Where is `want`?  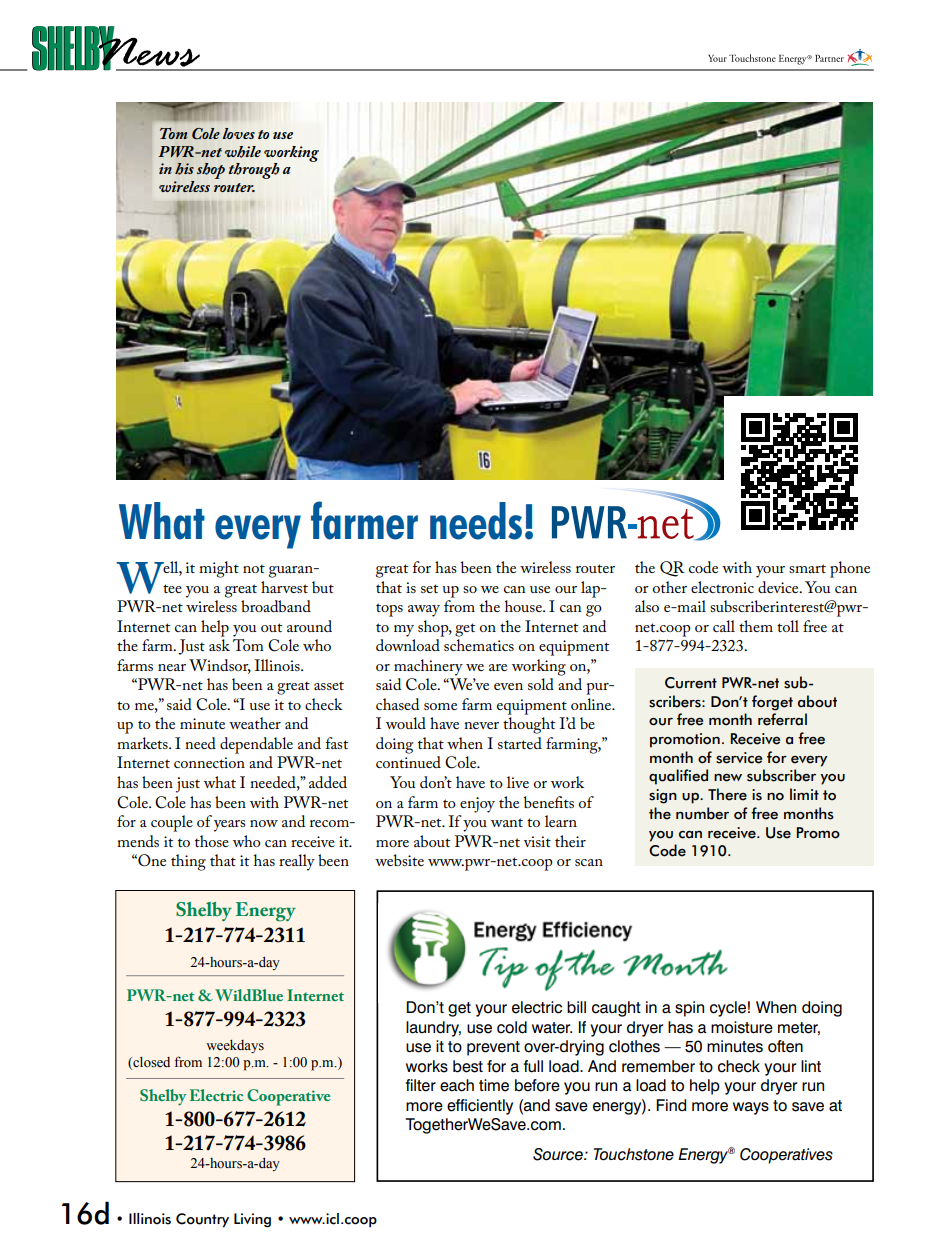 want is located at coordinates (507, 822).
